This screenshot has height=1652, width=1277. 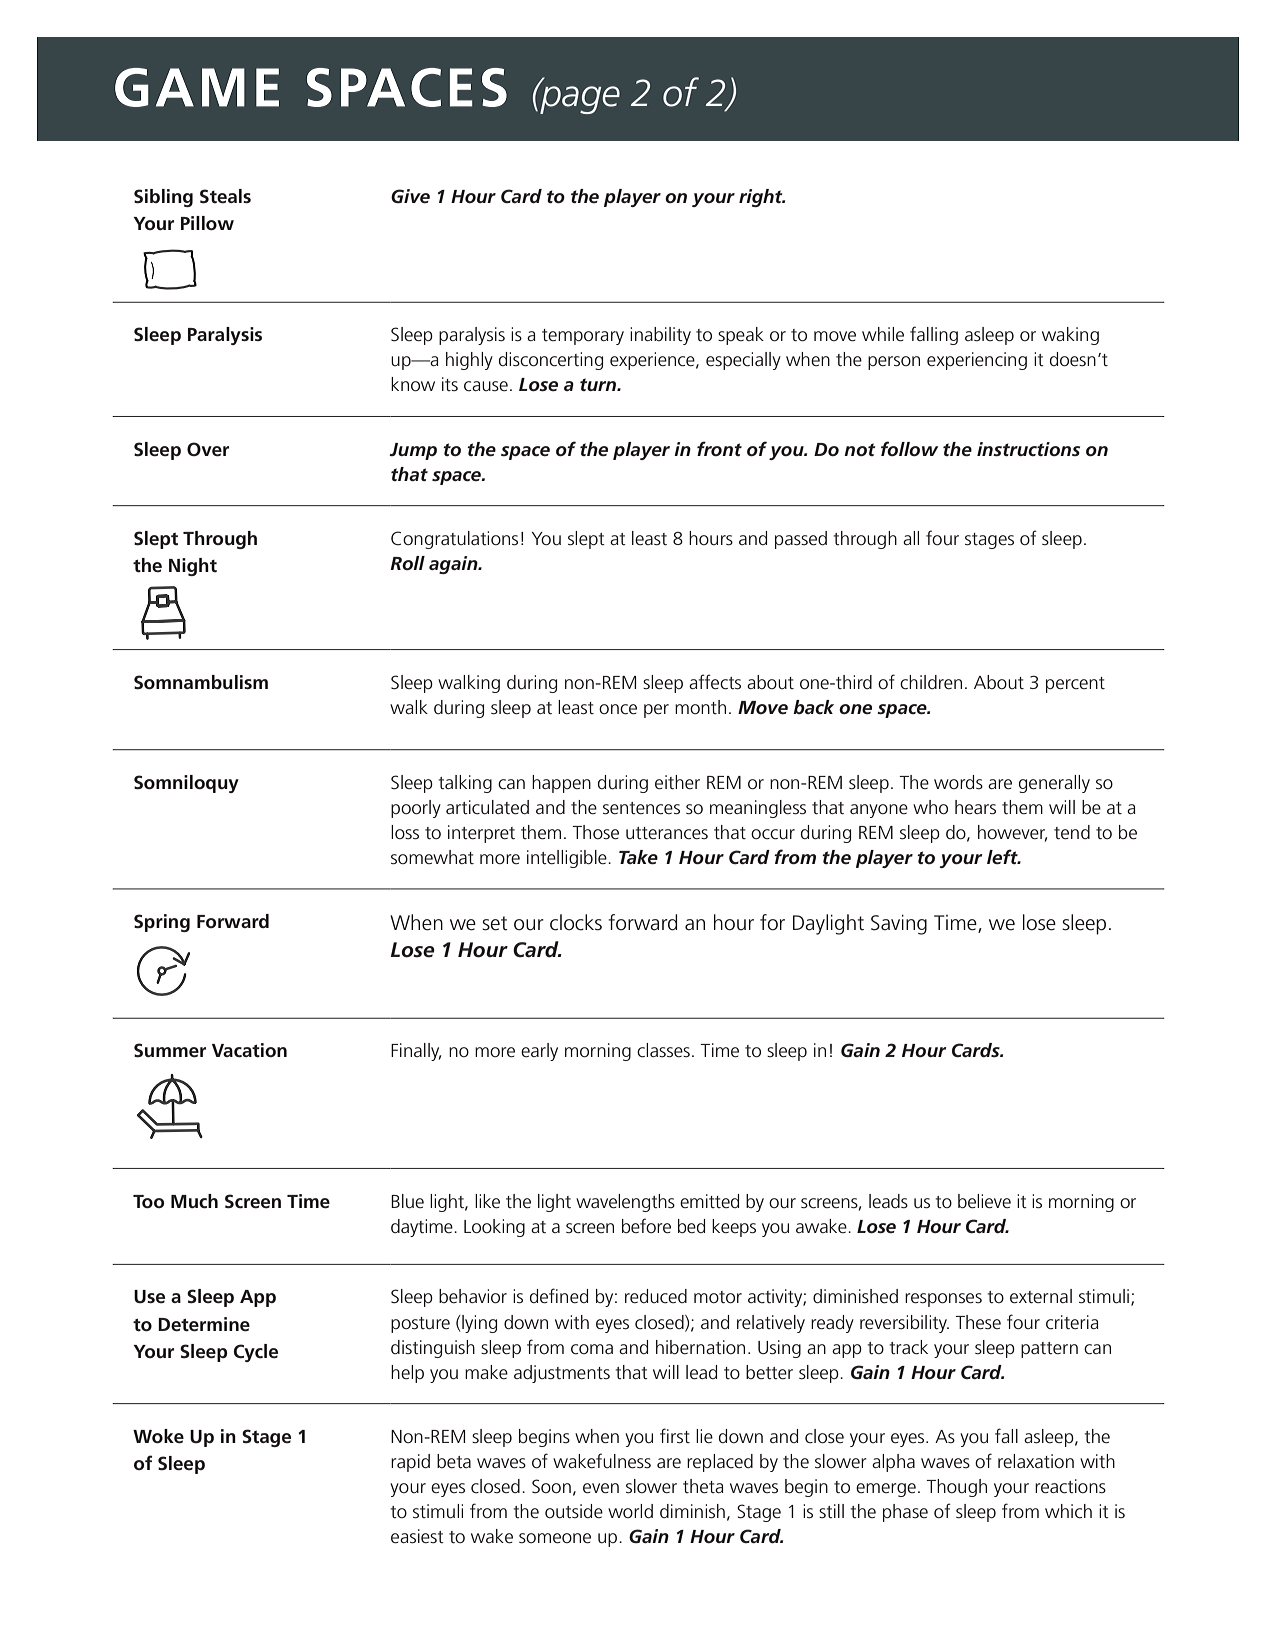 I want to click on right, so click(x=762, y=198).
